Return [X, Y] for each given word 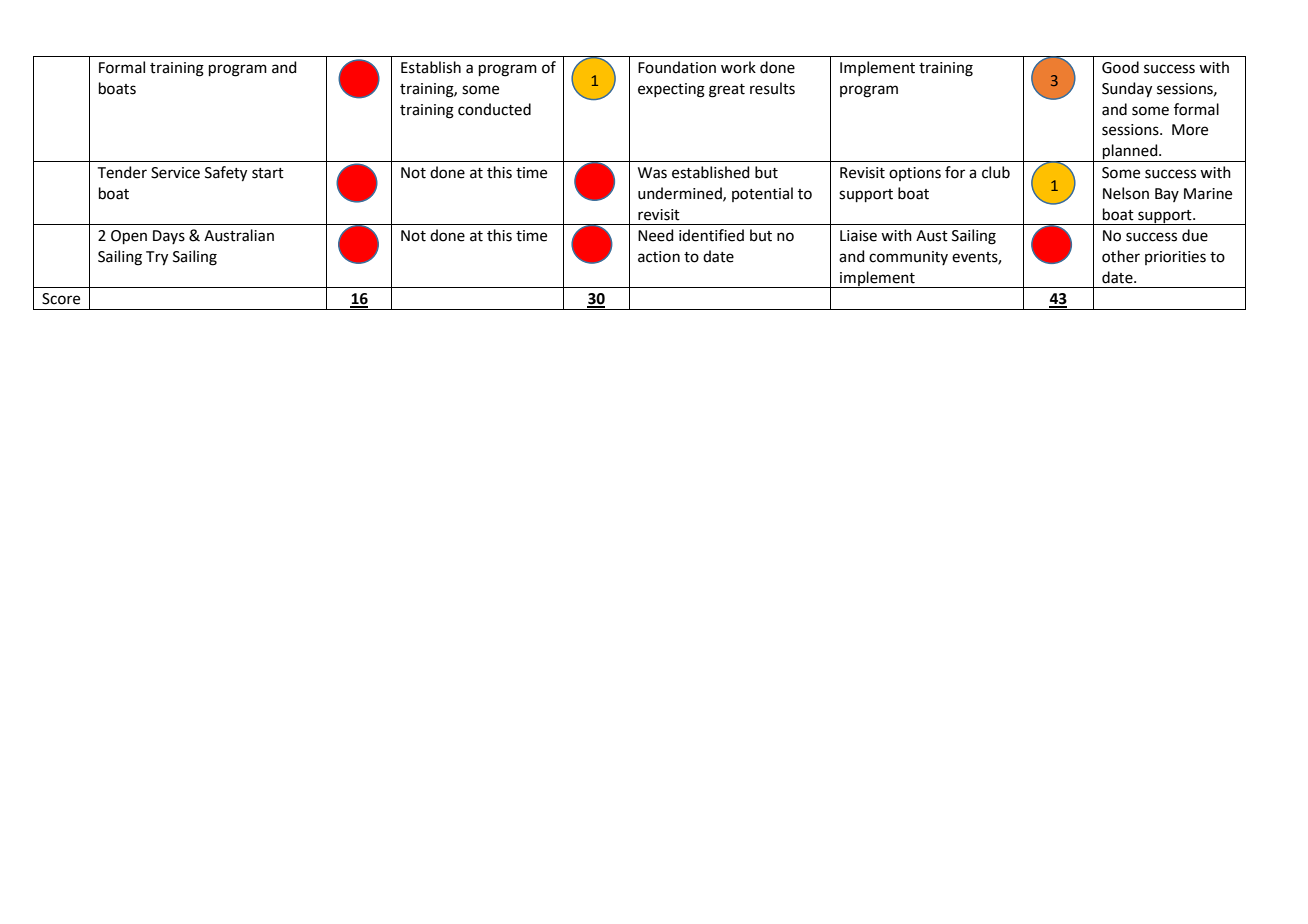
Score [61, 299]
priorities [1175, 258]
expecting [671, 90]
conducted [494, 109]
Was [652, 173]
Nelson [1126, 193]
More [1190, 130]
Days [169, 237]
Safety [226, 174]
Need [656, 235]
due [1195, 235]
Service [175, 173]
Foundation [677, 67]
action [659, 257]
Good [1120, 67]
